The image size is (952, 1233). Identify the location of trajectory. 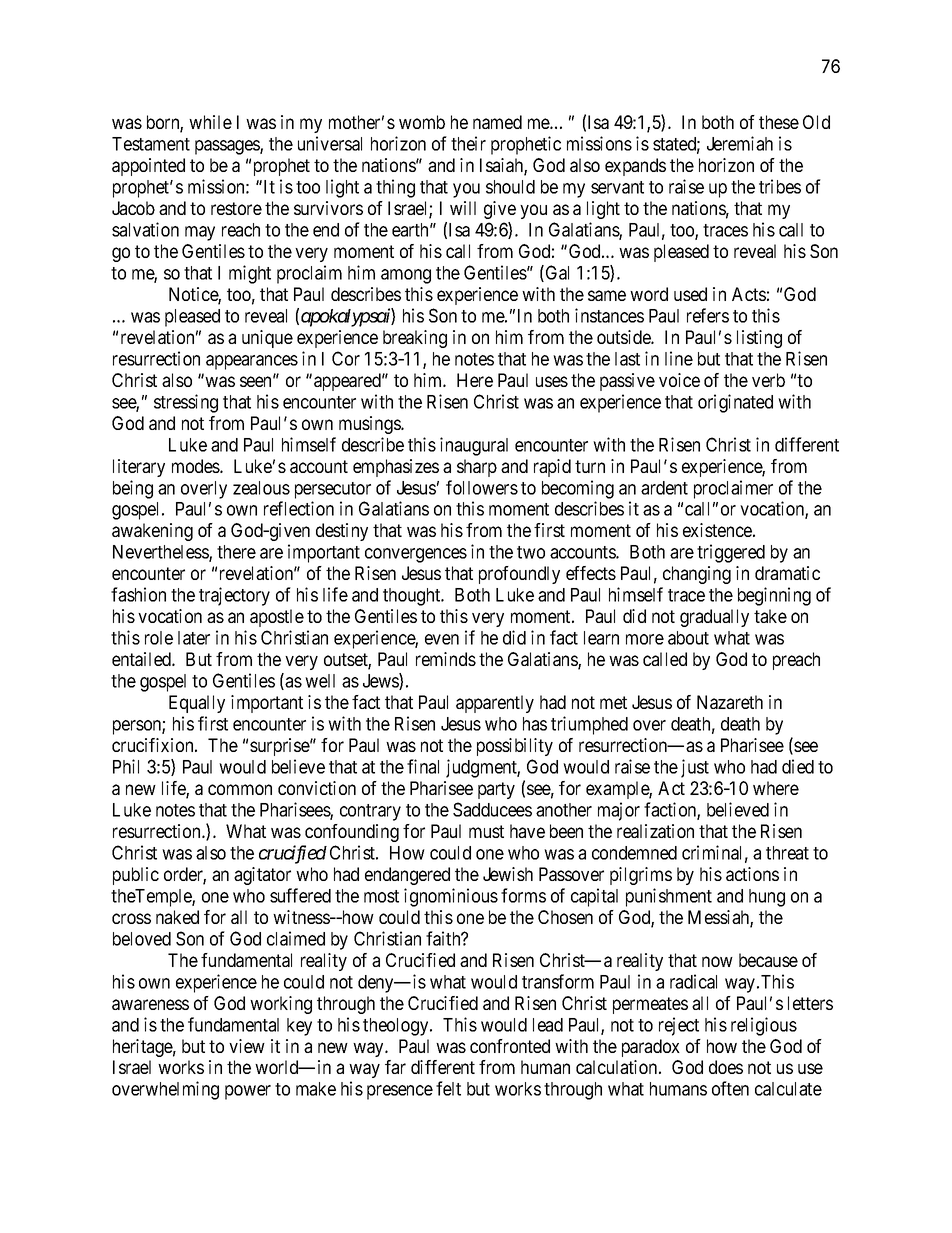
(234, 596).
